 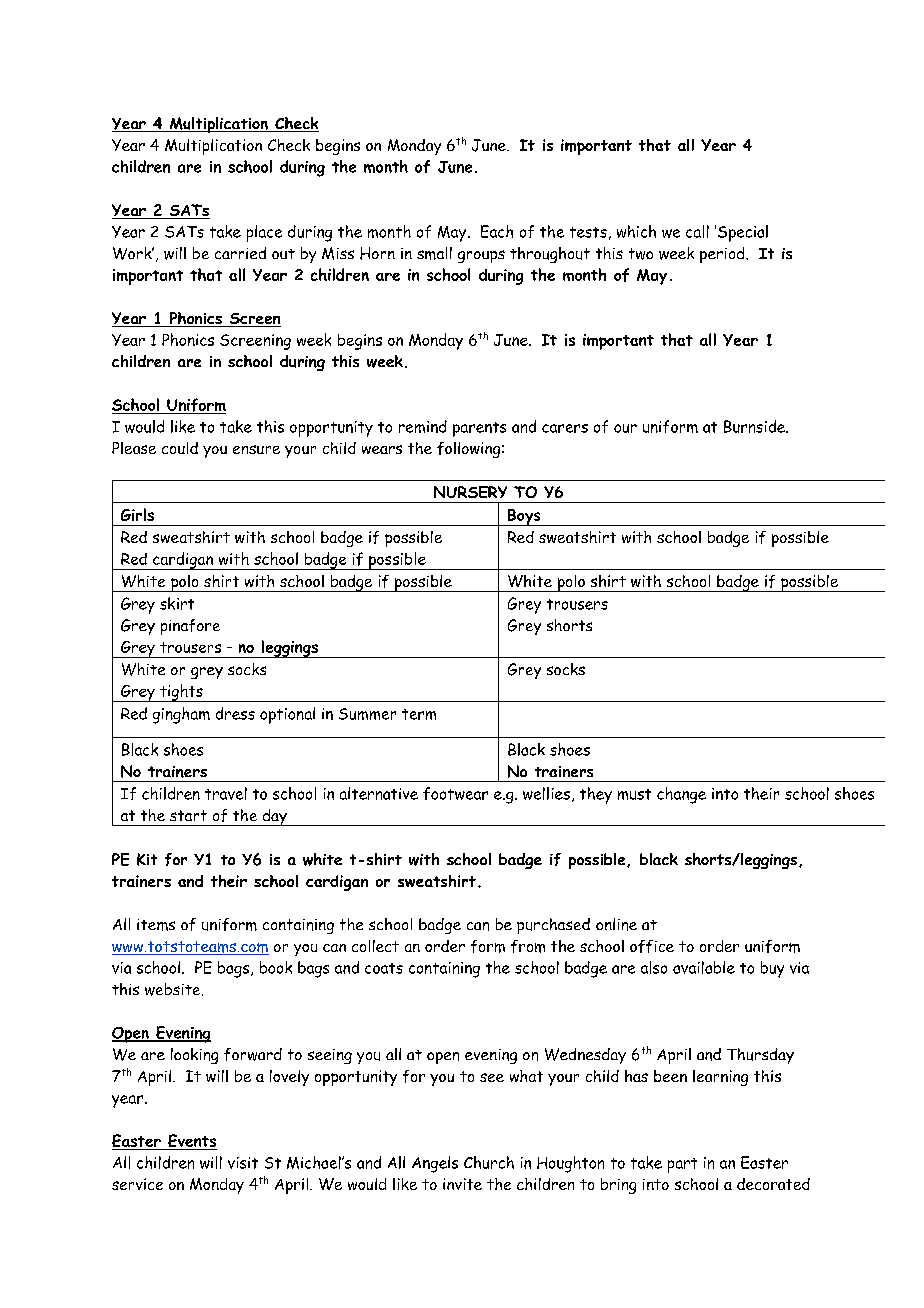 What do you see at coordinates (240, 253) in the image?
I see `carried` at bounding box center [240, 253].
